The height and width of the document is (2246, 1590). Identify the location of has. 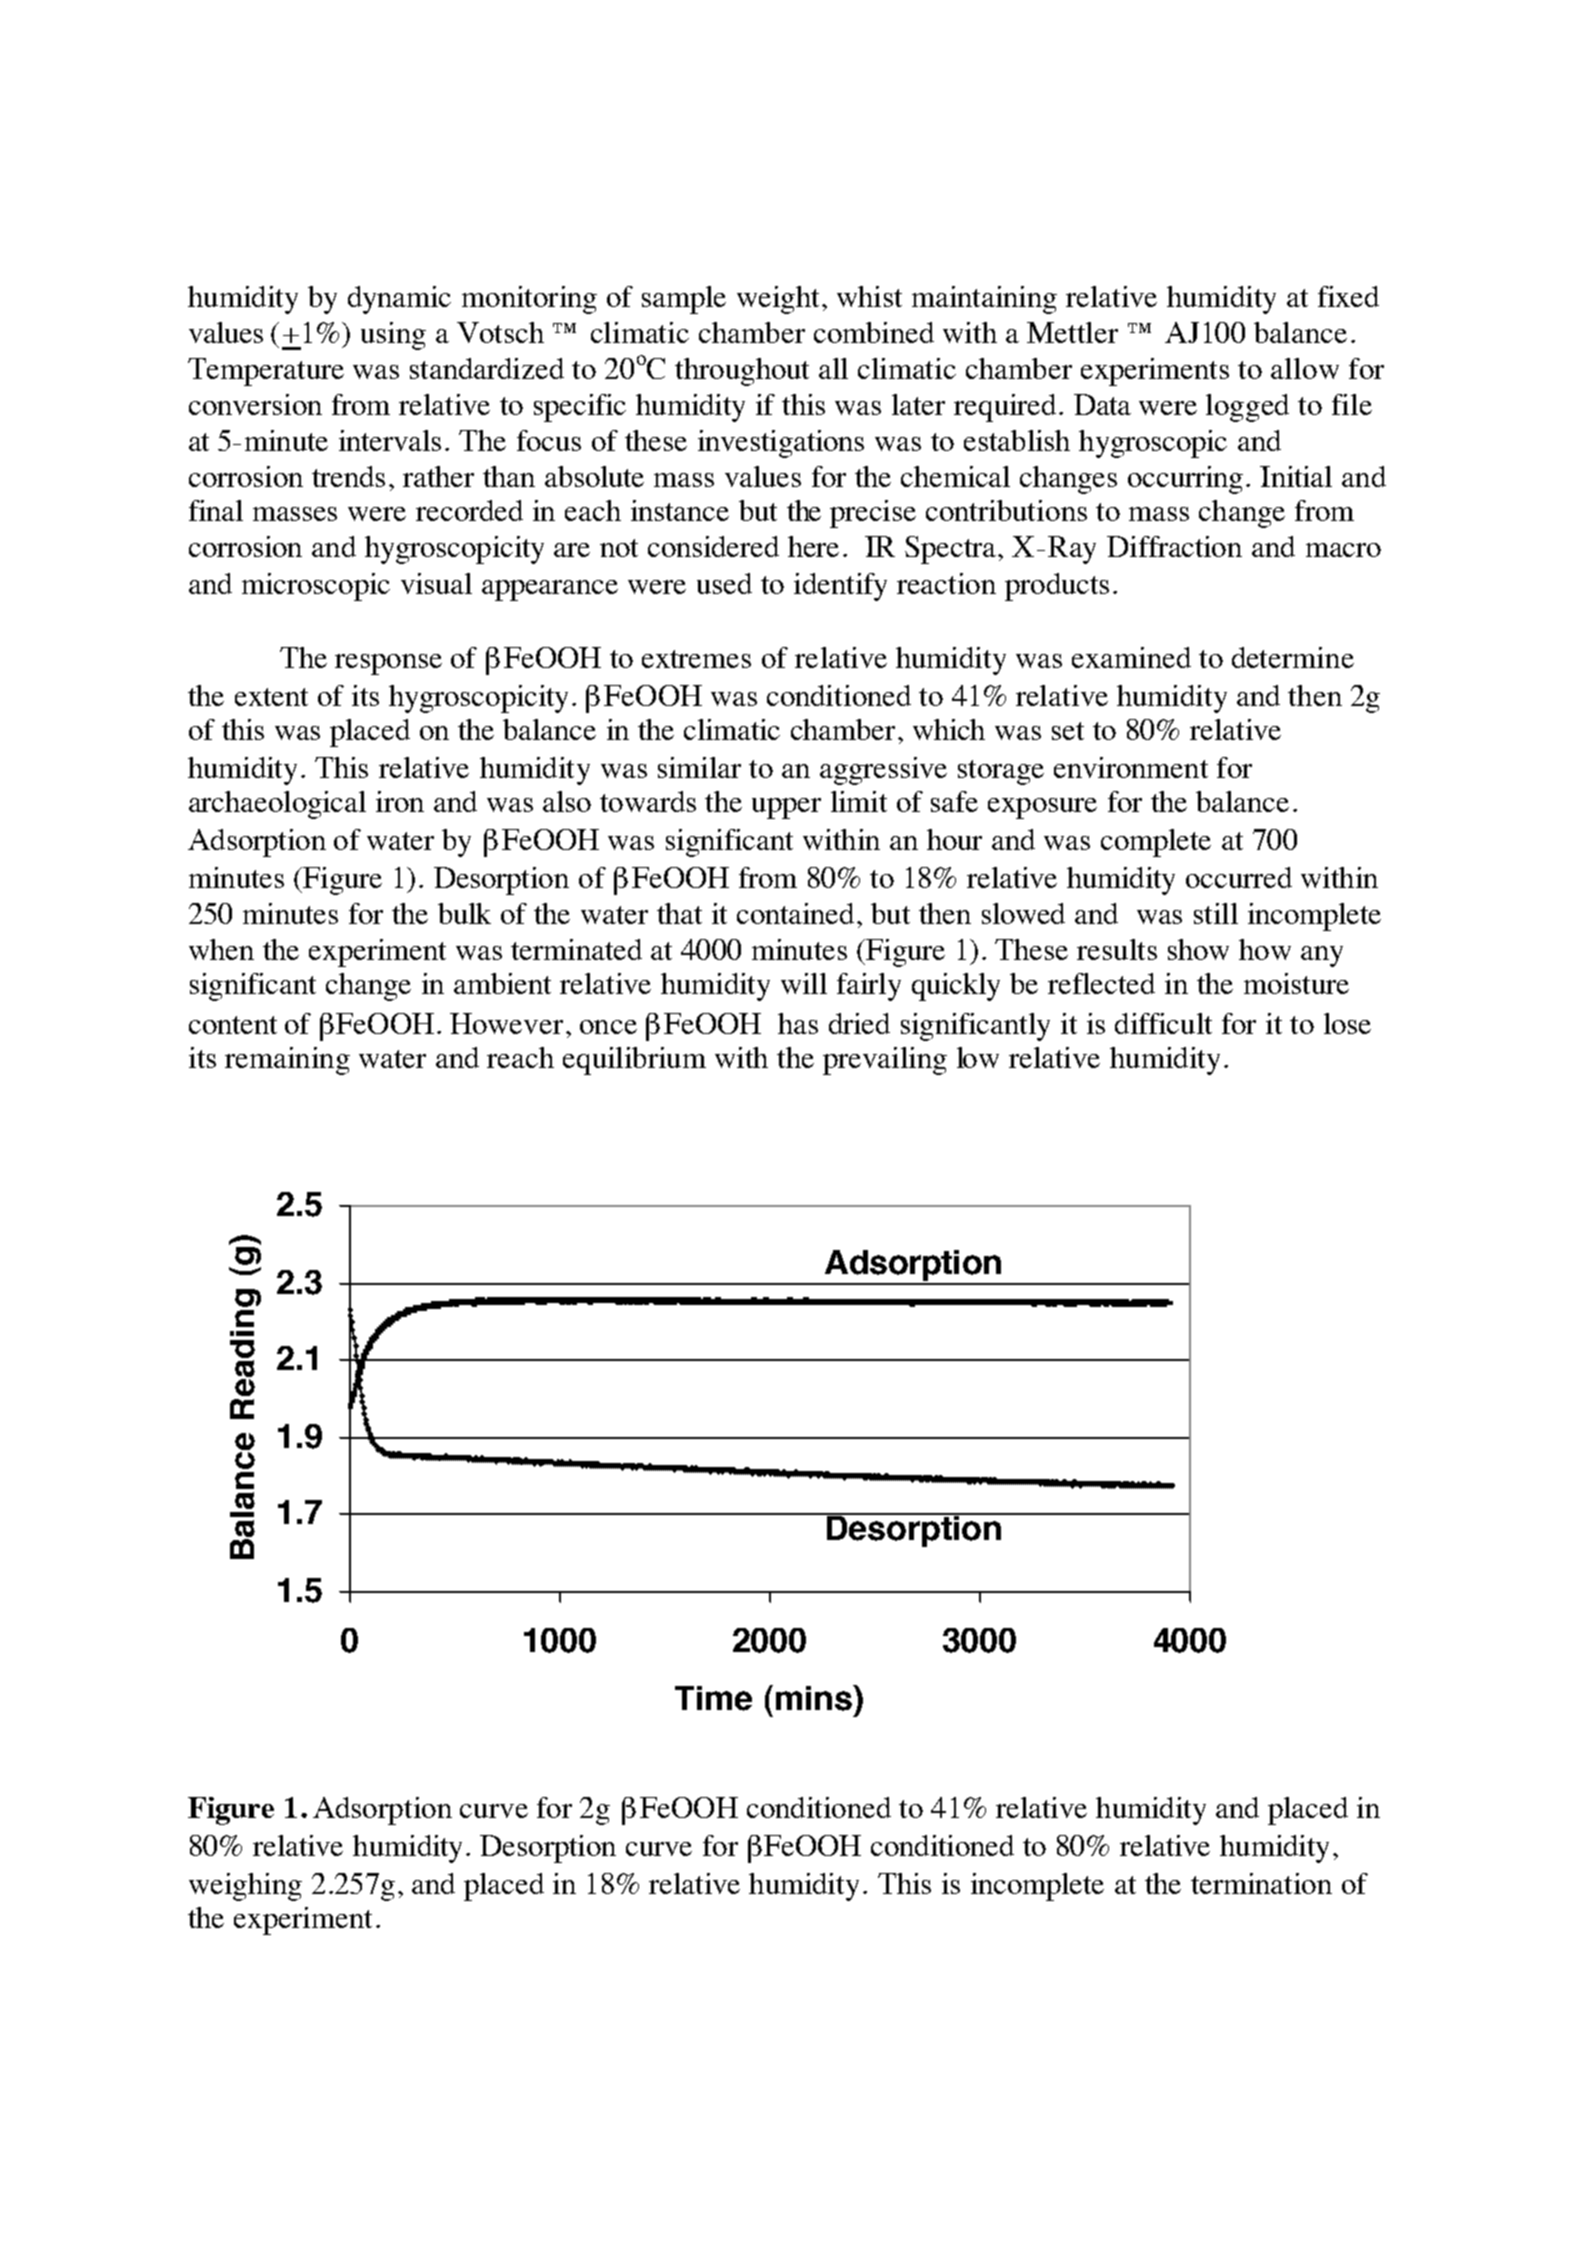
(798, 1023).
